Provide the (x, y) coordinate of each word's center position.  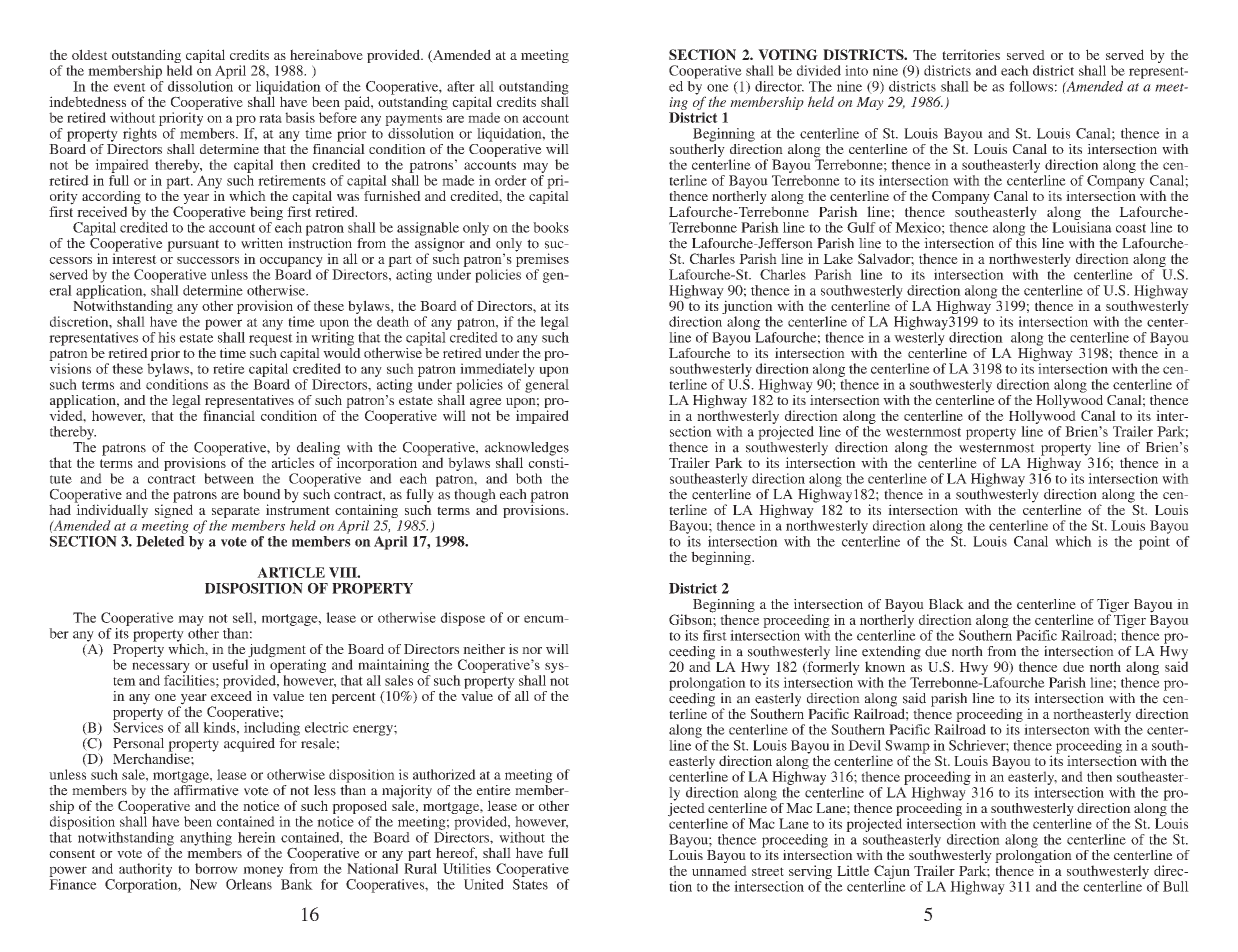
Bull (1176, 886)
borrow (216, 868)
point (1154, 543)
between (229, 478)
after (461, 86)
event (130, 87)
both (529, 478)
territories (971, 54)
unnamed (719, 870)
